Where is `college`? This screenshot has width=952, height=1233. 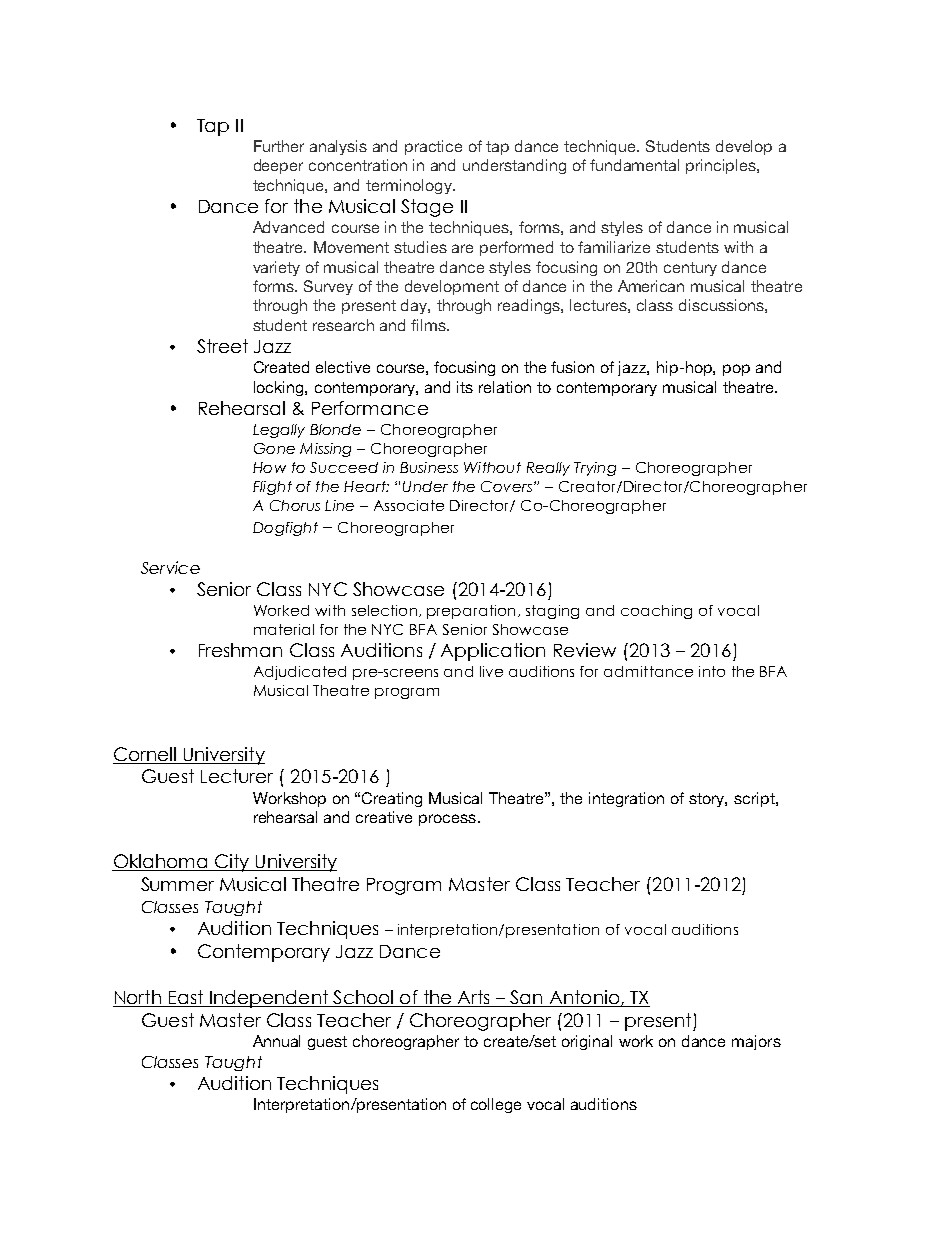
college is located at coordinates (496, 1105).
